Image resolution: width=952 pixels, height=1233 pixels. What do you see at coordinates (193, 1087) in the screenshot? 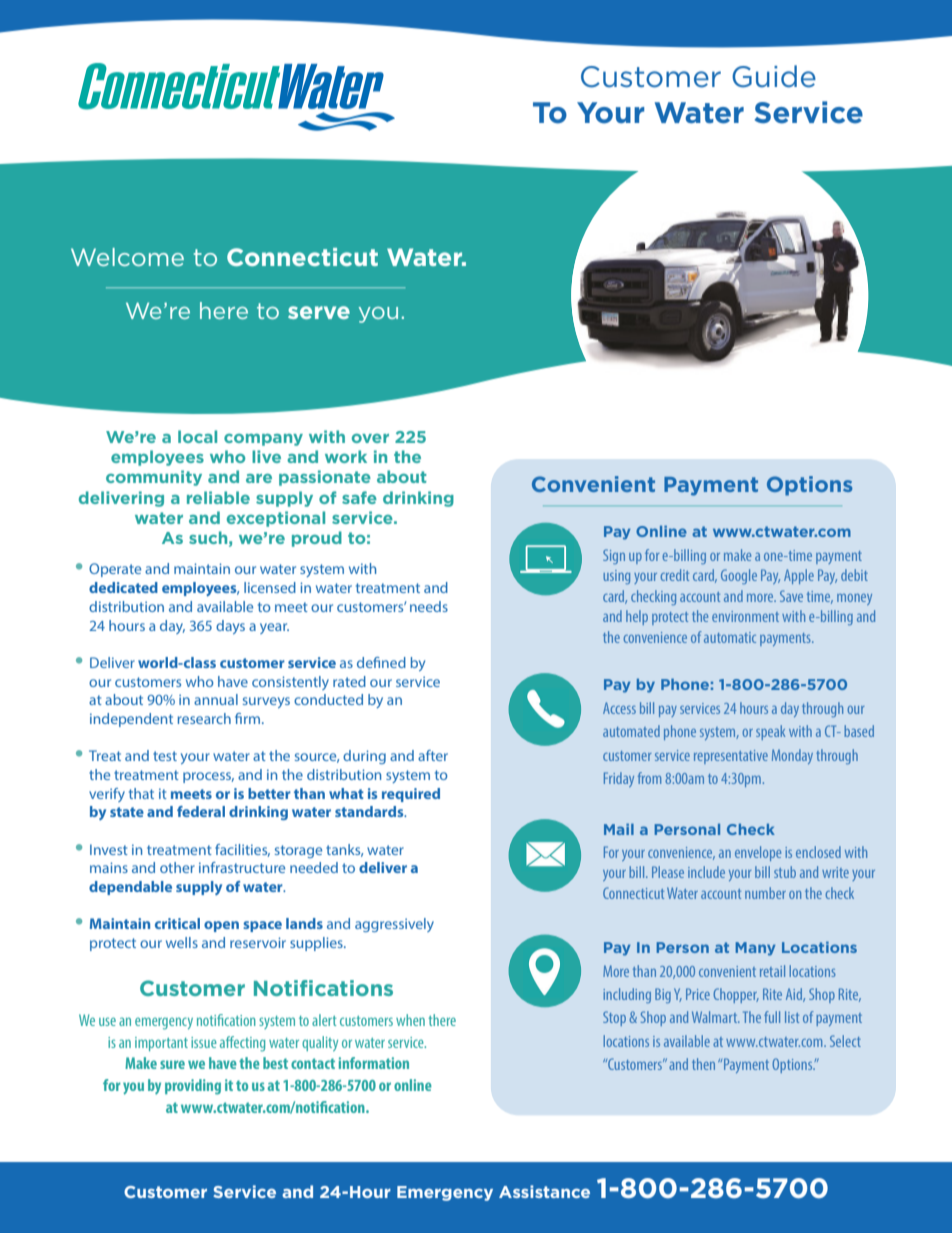
I see `providing` at bounding box center [193, 1087].
